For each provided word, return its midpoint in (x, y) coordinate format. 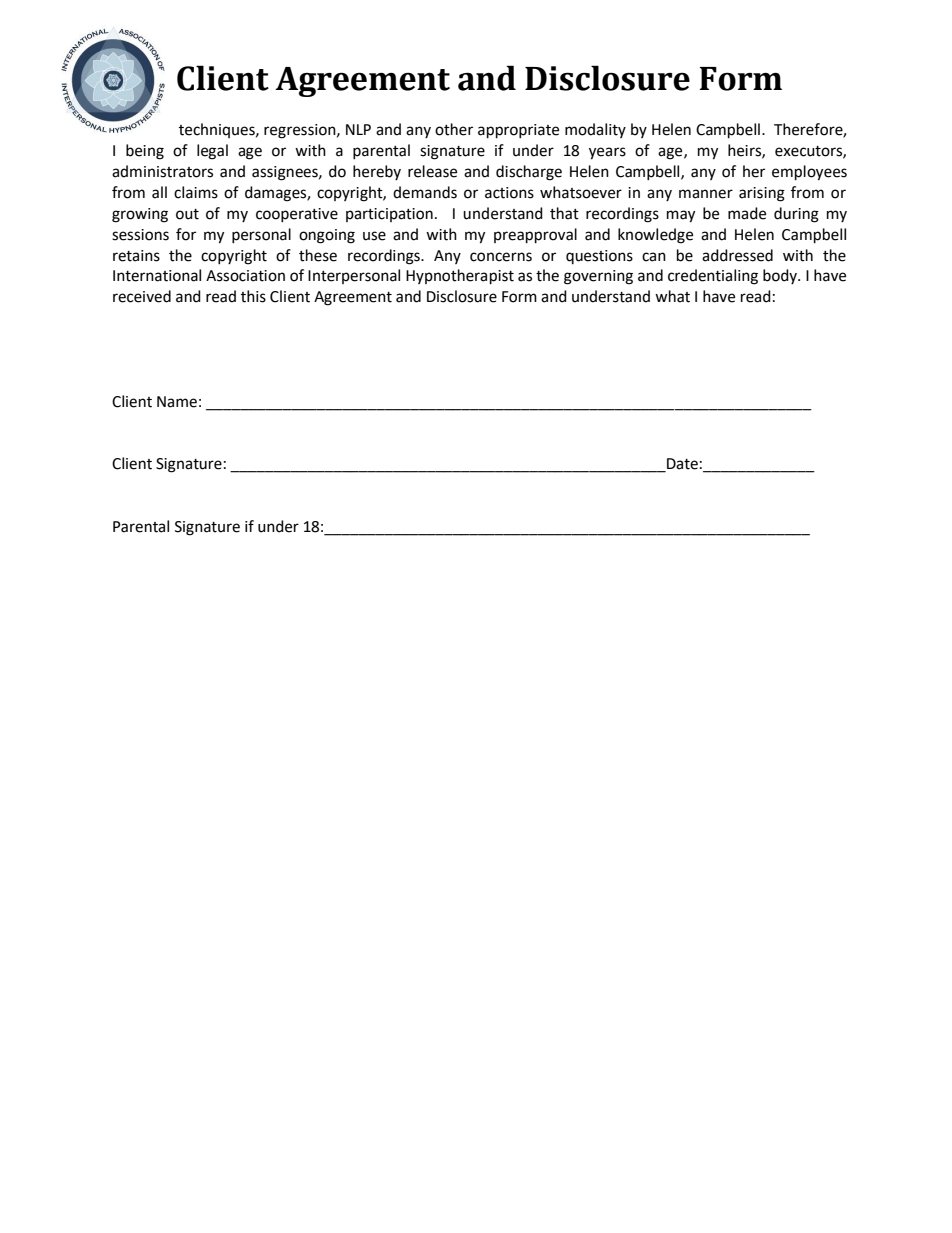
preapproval (535, 236)
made (747, 213)
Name (177, 402)
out (187, 214)
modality (595, 130)
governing (598, 277)
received (142, 296)
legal (212, 152)
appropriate (518, 131)
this (253, 296)
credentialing (713, 277)
